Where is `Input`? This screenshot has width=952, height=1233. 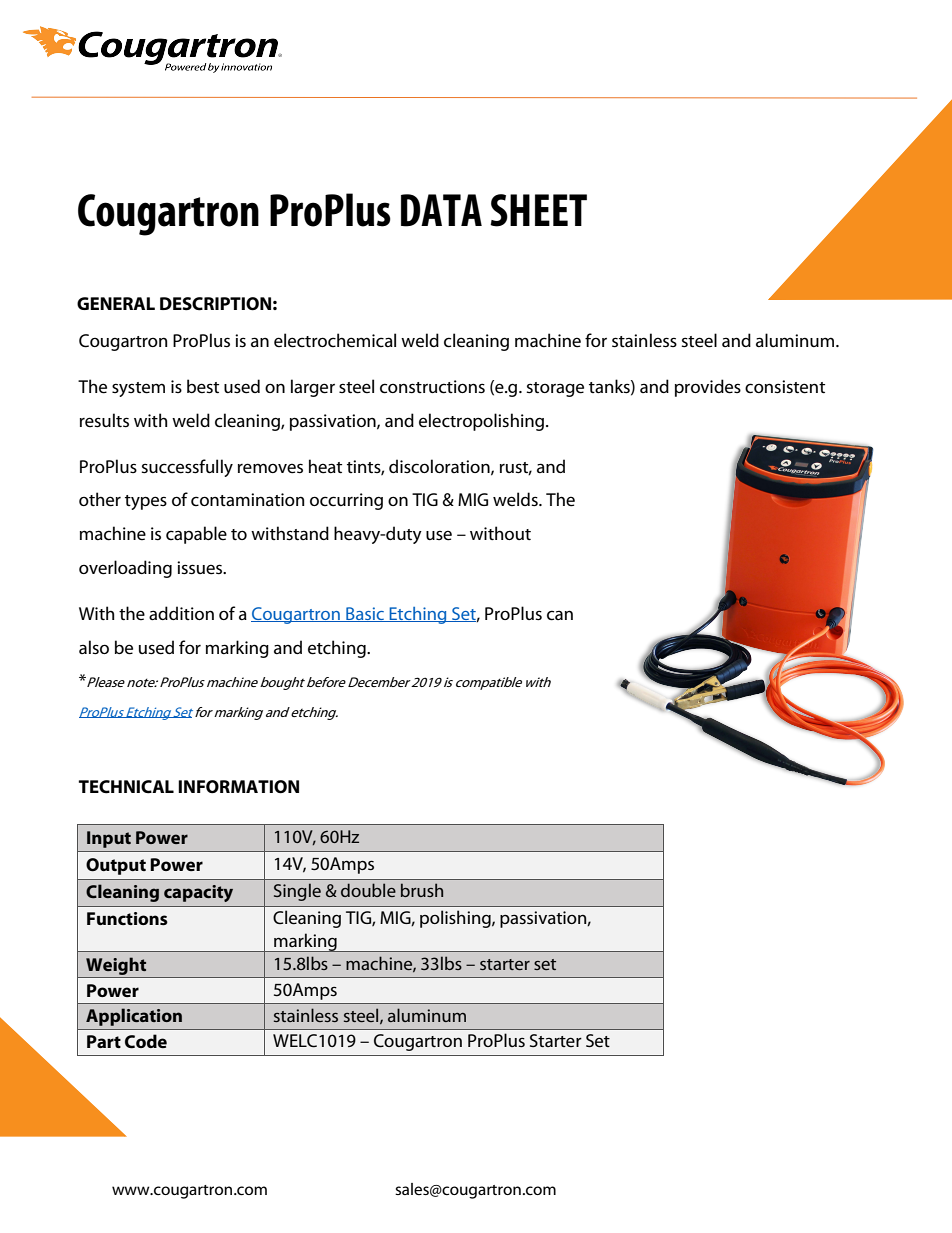 Input is located at coordinates (109, 839).
